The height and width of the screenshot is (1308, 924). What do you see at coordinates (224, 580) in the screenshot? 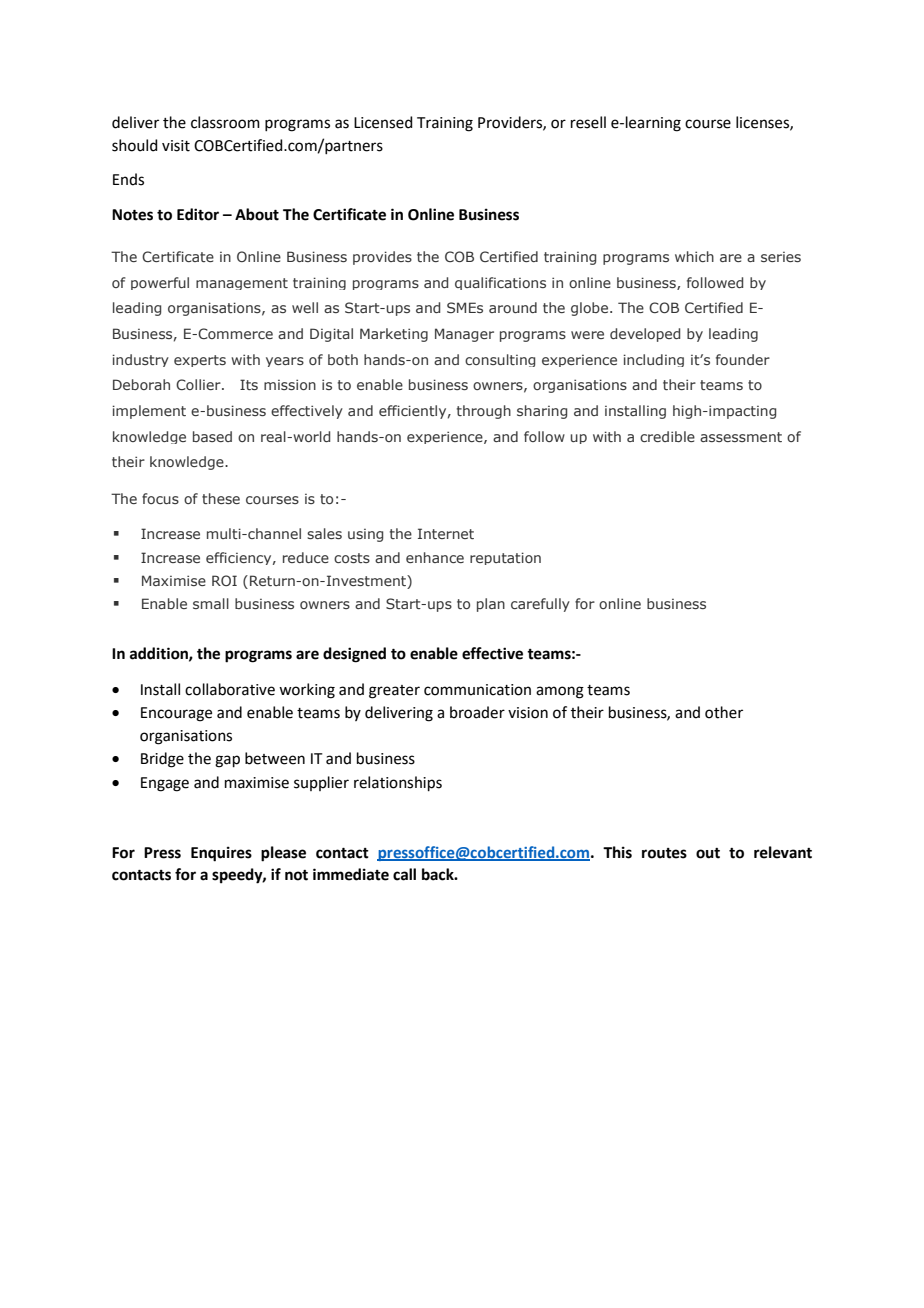
I see `ROI` at bounding box center [224, 580].
